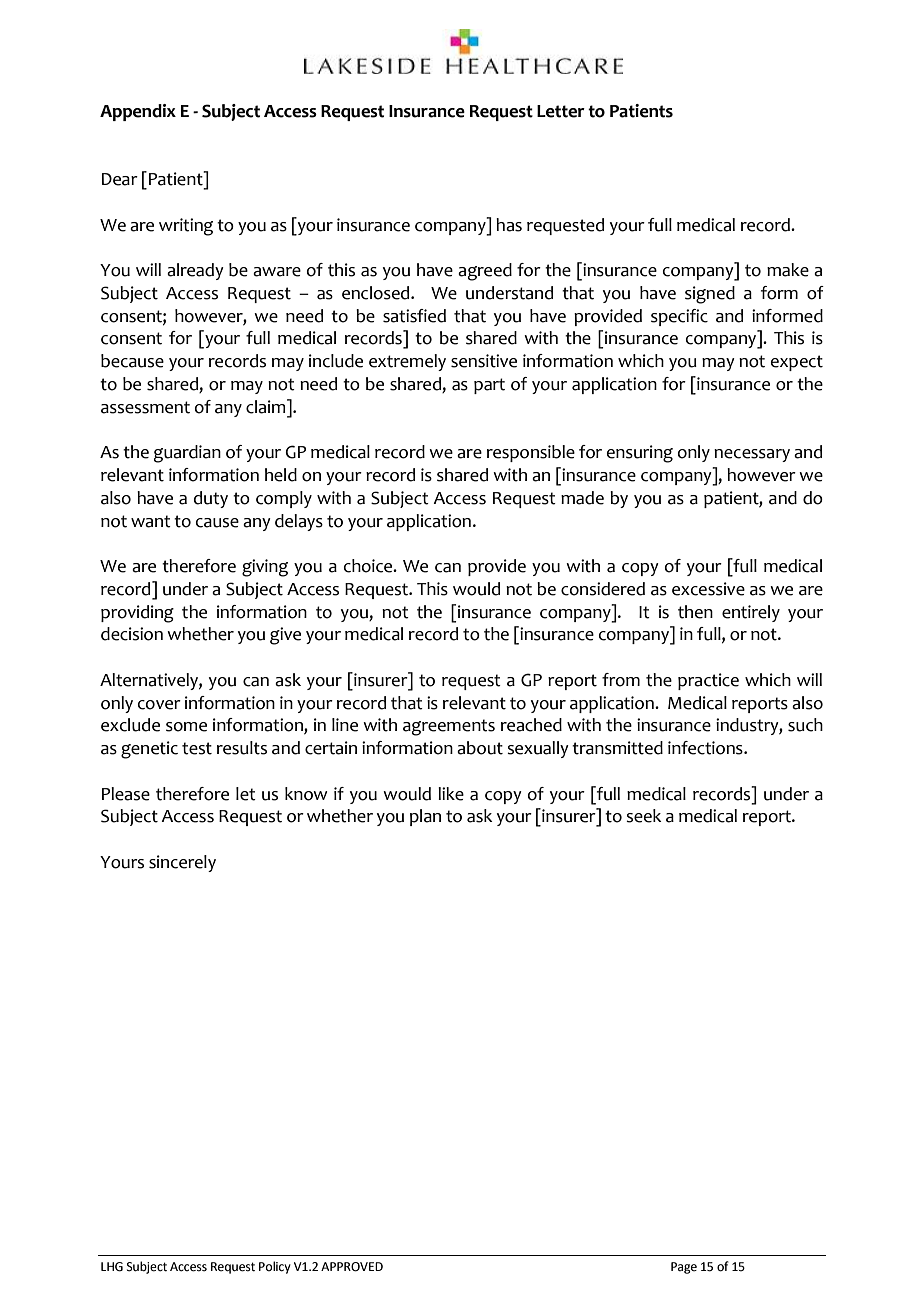 The width and height of the screenshot is (924, 1308). What do you see at coordinates (275, 1267) in the screenshot?
I see `Policy` at bounding box center [275, 1267].
